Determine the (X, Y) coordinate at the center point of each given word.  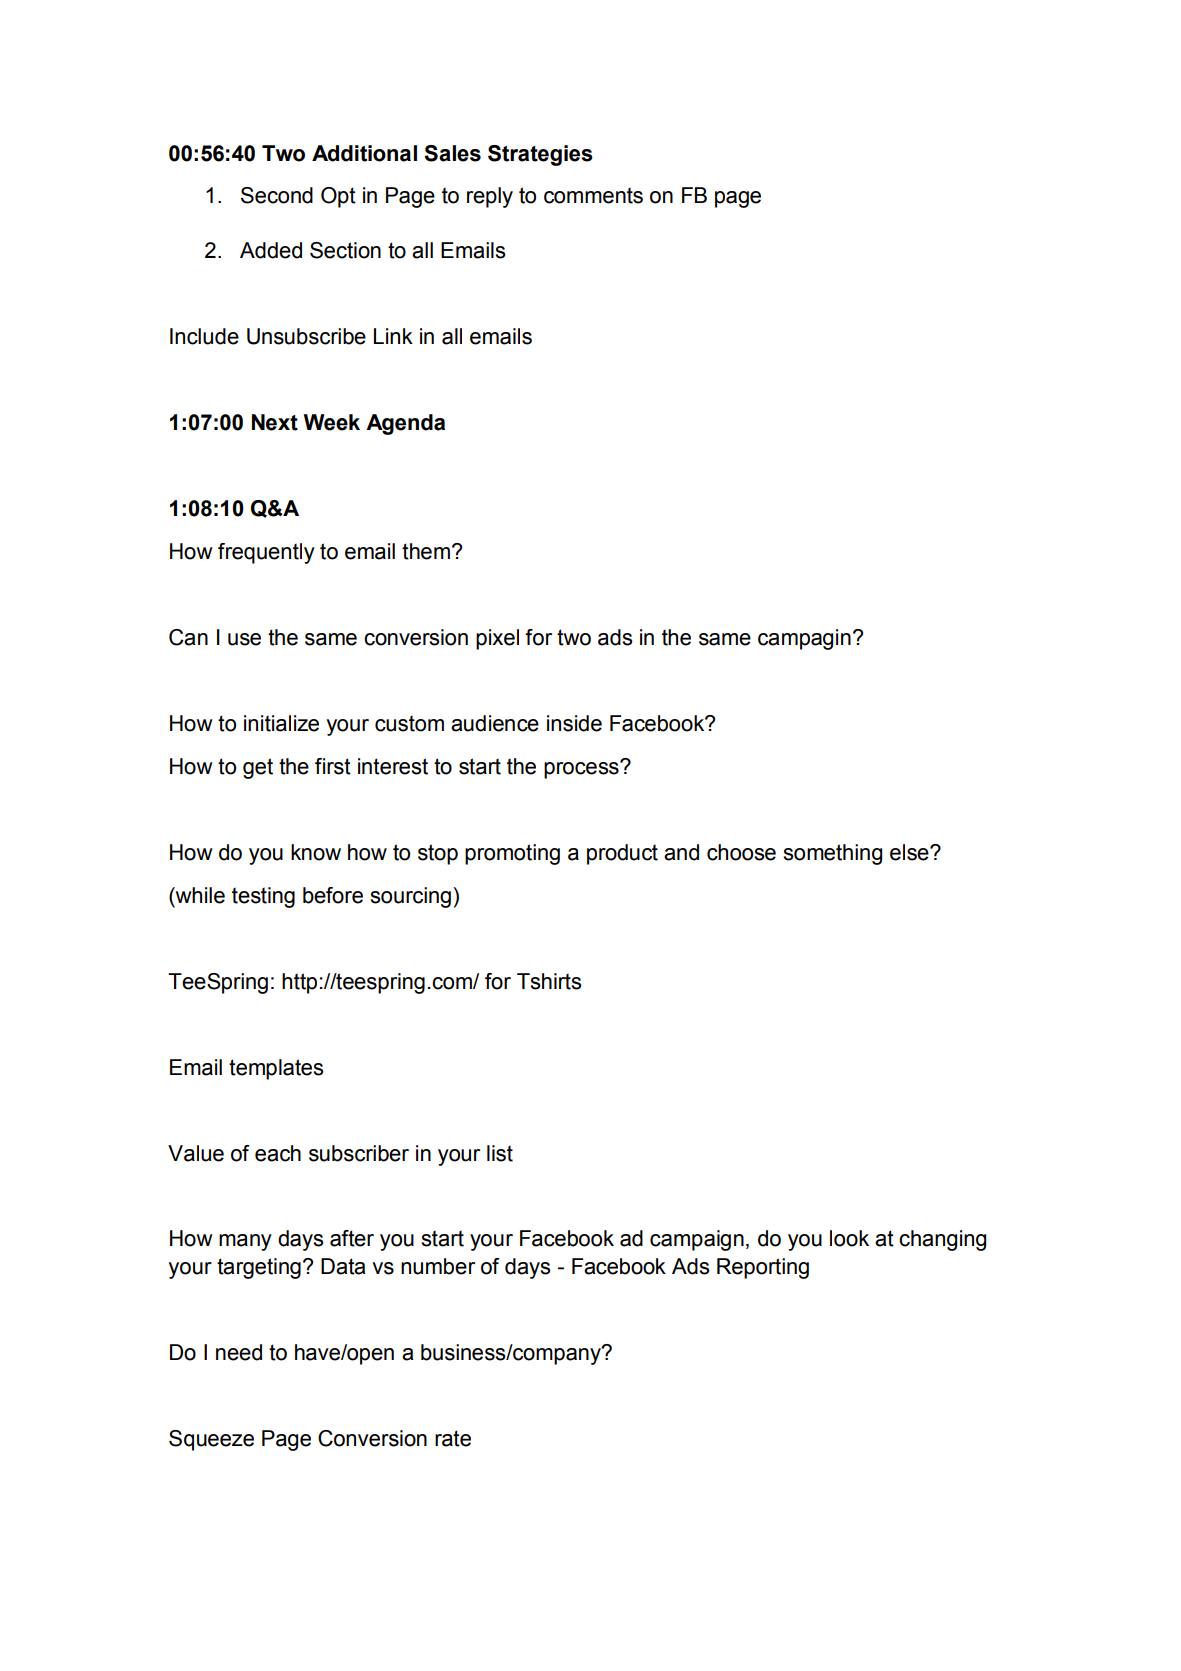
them (426, 551)
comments (593, 195)
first (333, 766)
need (239, 1352)
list (500, 1153)
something (832, 854)
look (849, 1238)
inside (574, 723)
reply (490, 197)
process (582, 769)
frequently (266, 553)
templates (276, 1069)
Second (277, 195)
